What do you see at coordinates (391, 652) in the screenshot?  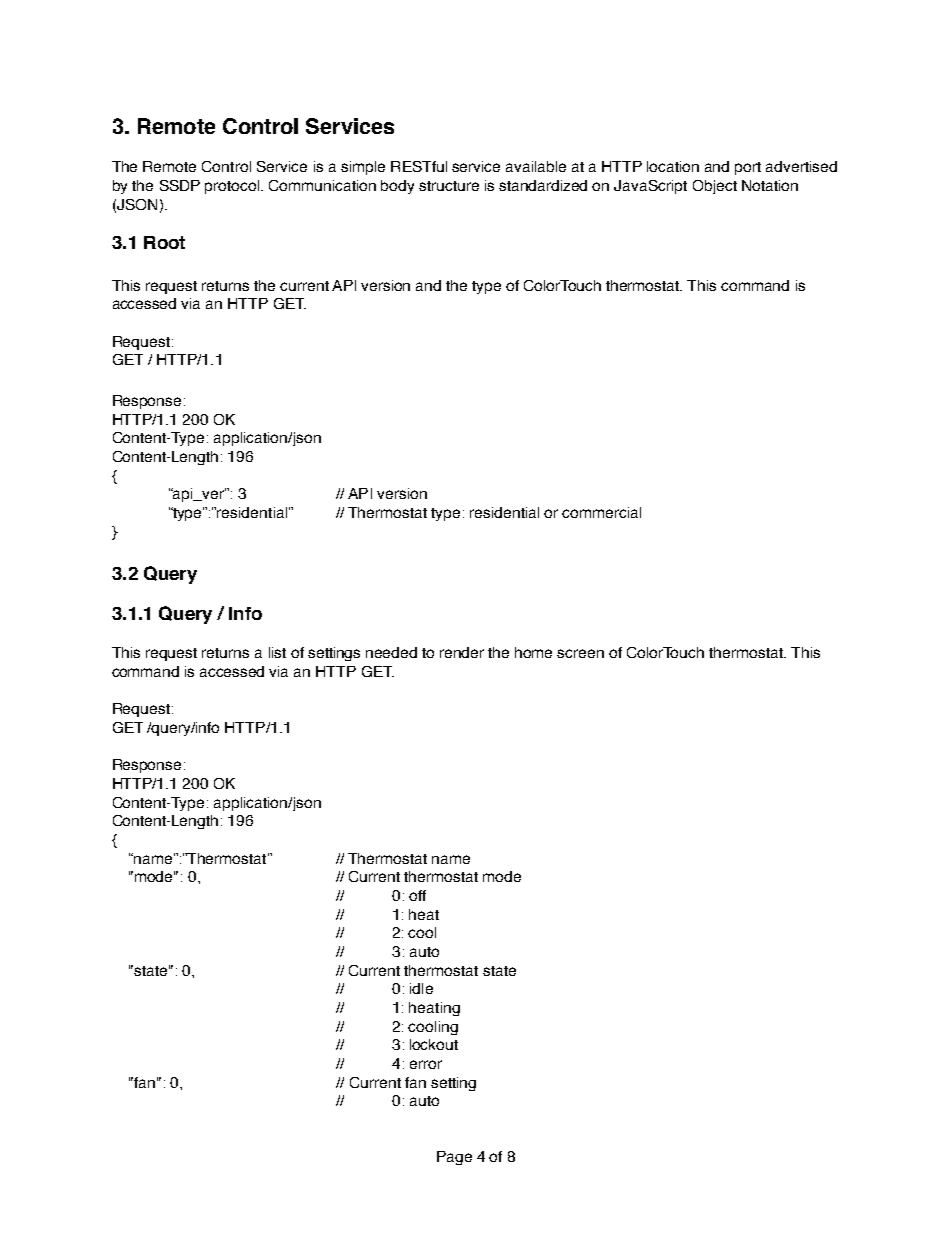 I see `needed` at bounding box center [391, 652].
